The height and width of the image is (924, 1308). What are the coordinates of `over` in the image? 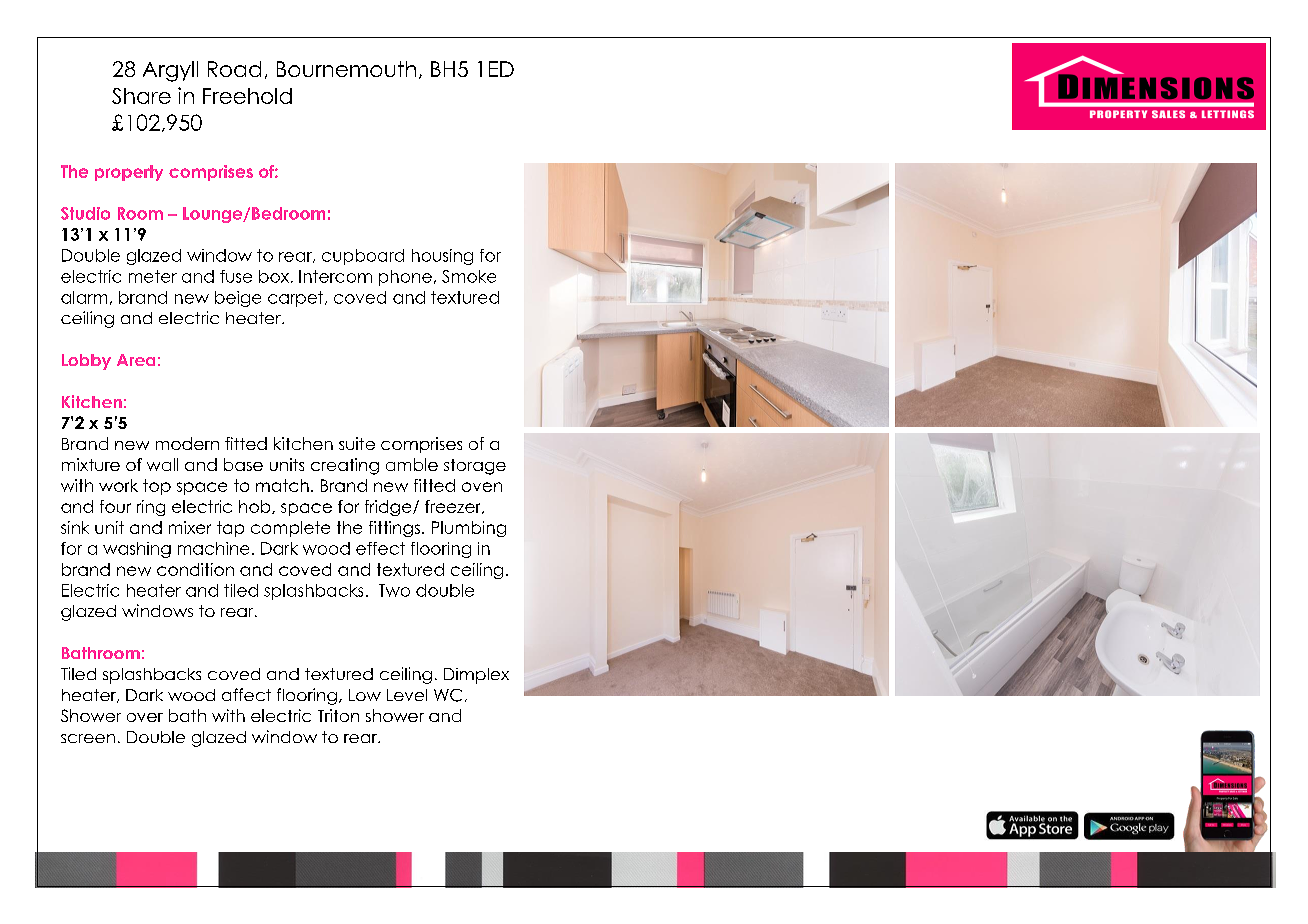 It's located at (145, 717).
